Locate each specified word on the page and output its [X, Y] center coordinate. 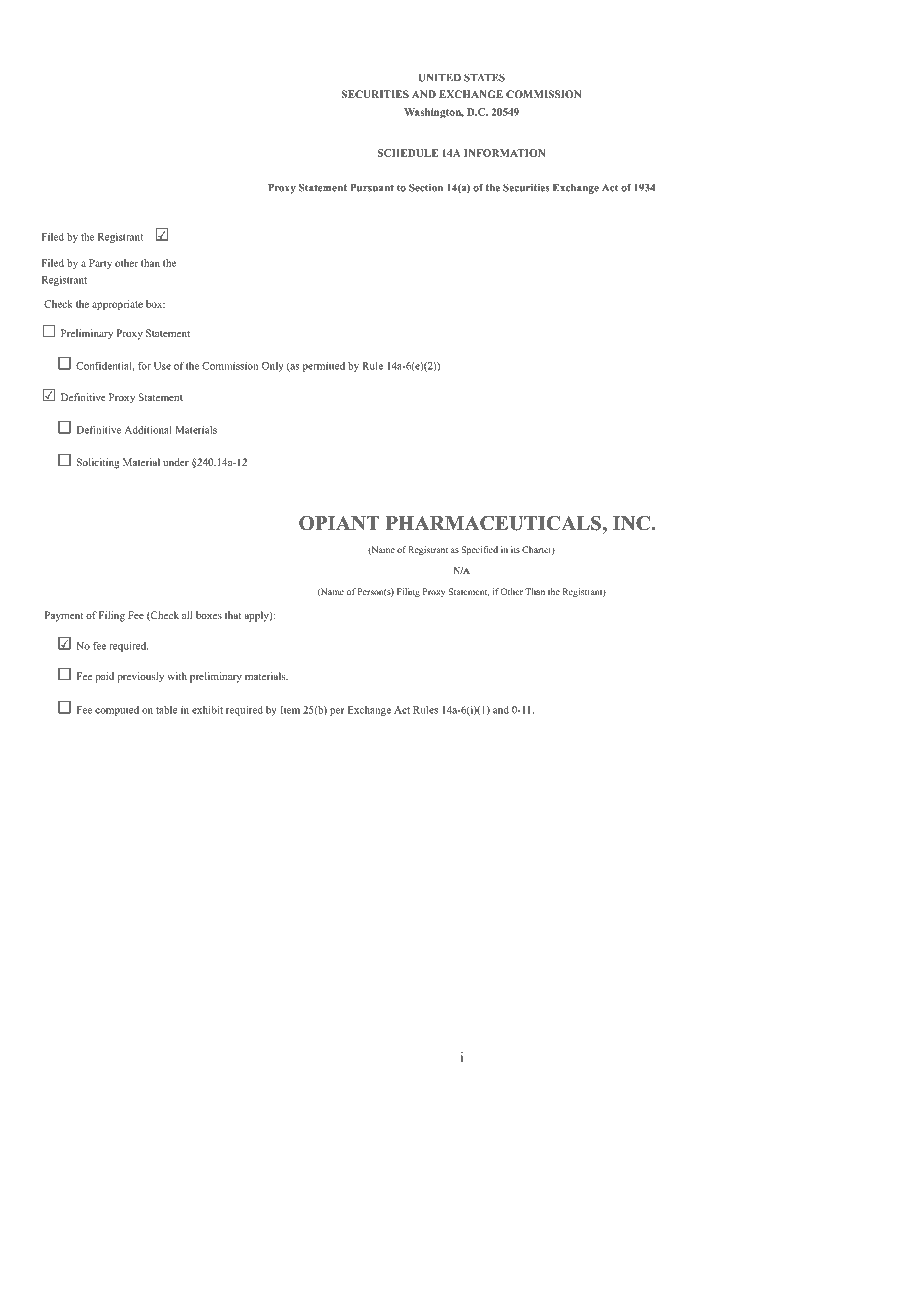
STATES [484, 77]
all [187, 615]
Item [290, 710]
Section [426, 187]
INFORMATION [504, 153]
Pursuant [372, 188]
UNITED [439, 78]
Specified [480, 550]
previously [140, 677]
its [515, 549]
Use [162, 366]
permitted [324, 367]
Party [100, 264]
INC [632, 523]
